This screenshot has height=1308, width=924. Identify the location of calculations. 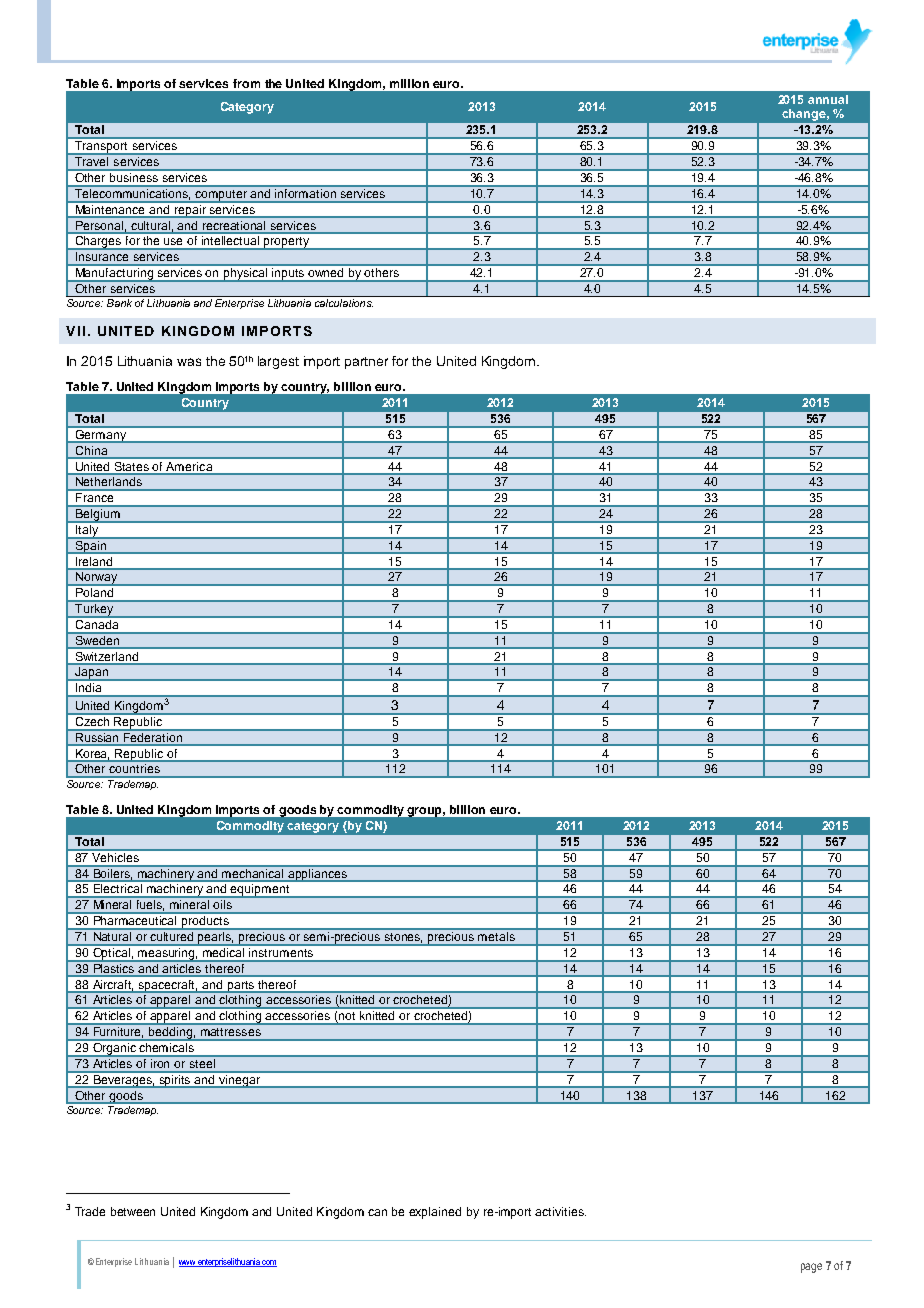
(343, 301).
